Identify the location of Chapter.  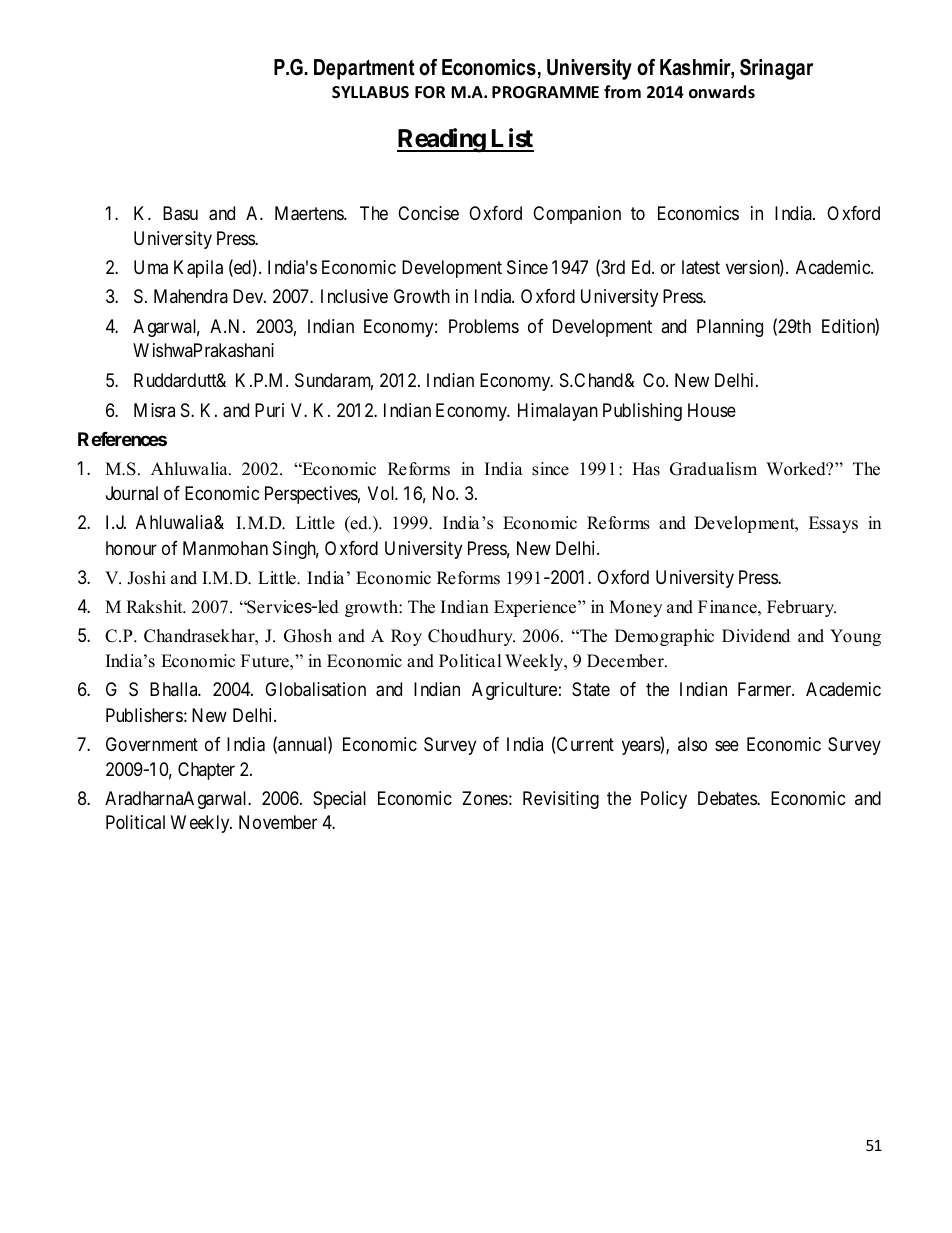
(206, 771).
